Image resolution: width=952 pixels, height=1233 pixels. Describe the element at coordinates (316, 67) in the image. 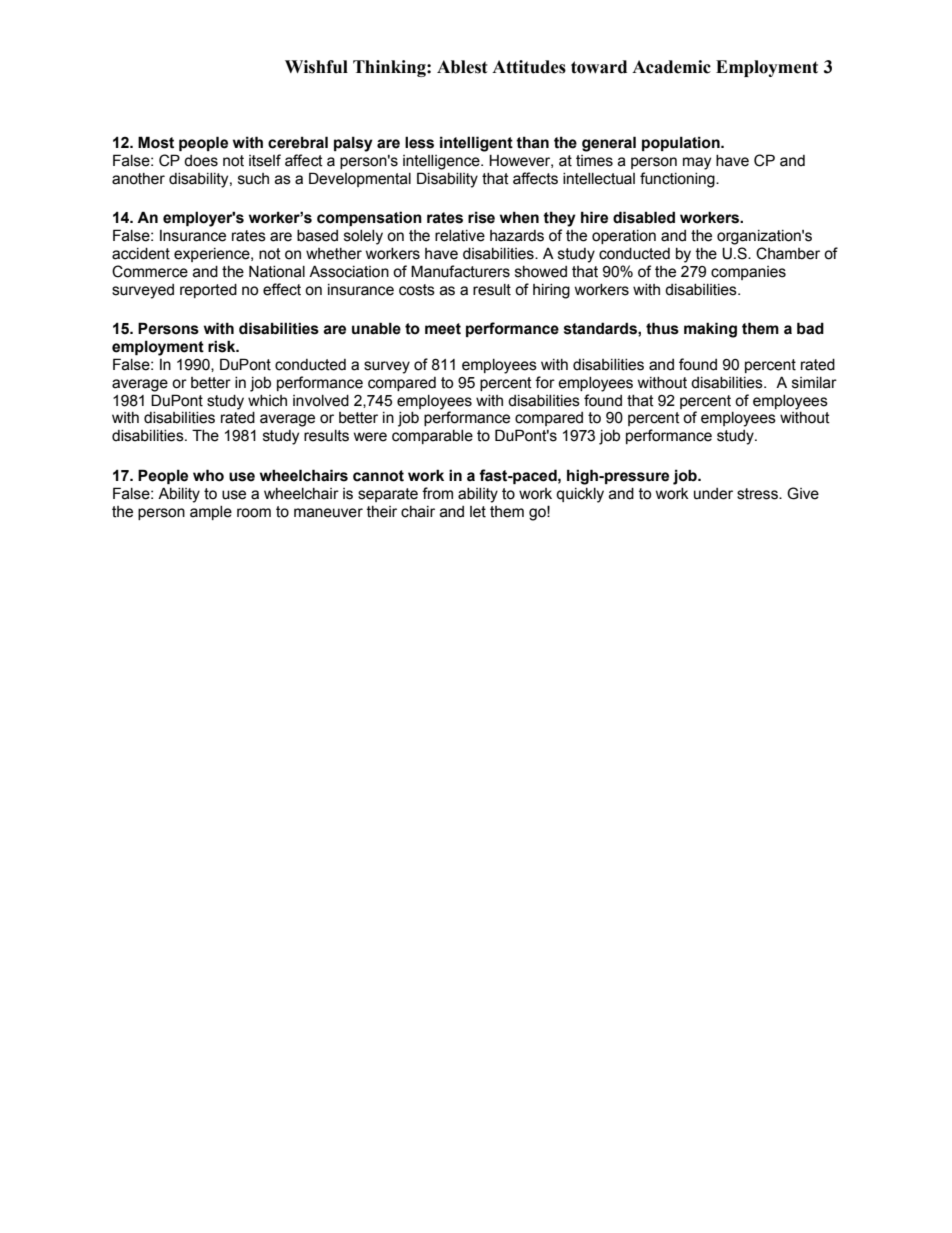

I see `Wishful` at that location.
